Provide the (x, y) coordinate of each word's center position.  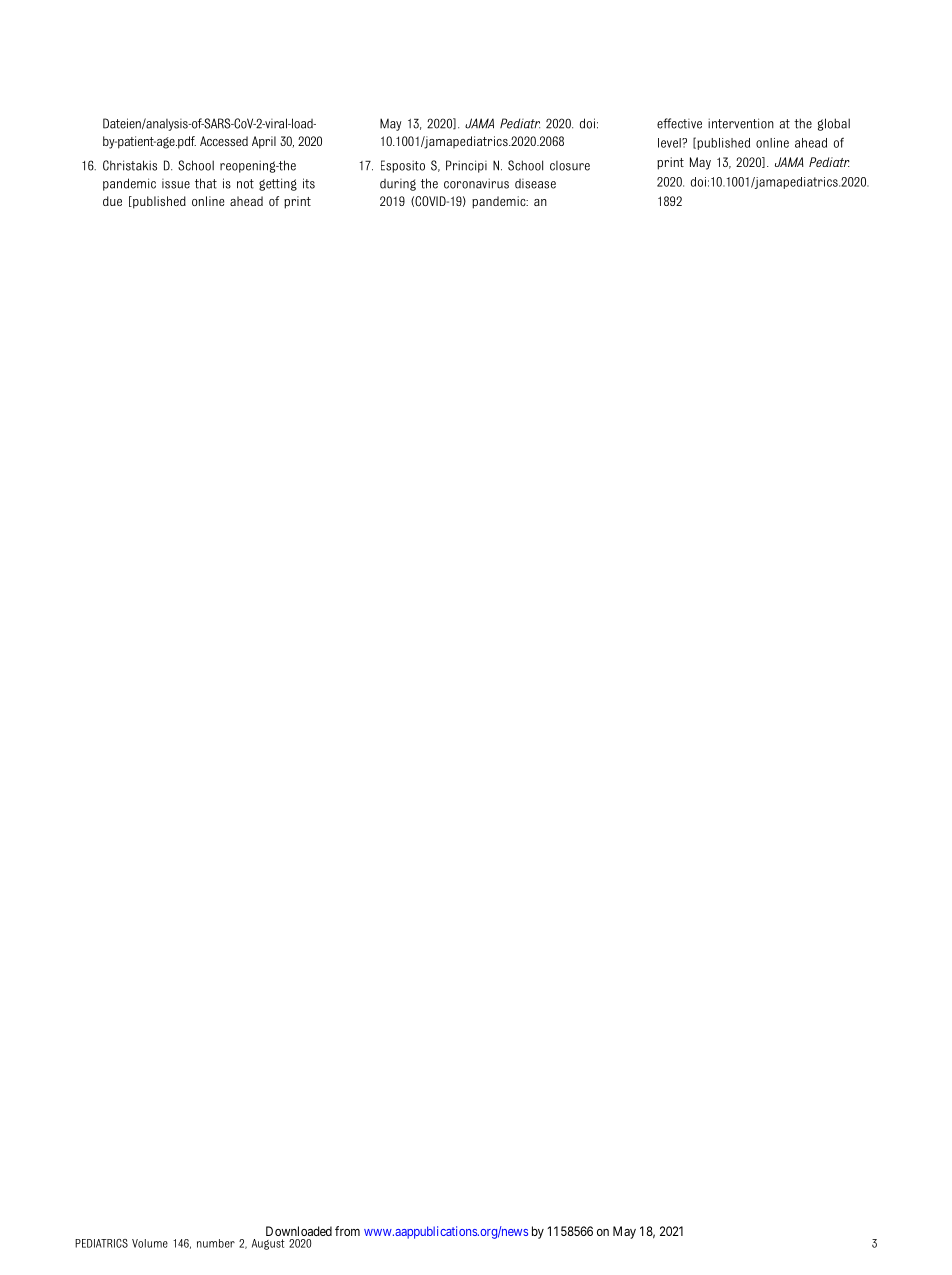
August (268, 1244)
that (206, 183)
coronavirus (476, 183)
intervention (741, 123)
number (216, 1243)
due (112, 201)
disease (535, 184)
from (347, 1231)
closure (570, 166)
